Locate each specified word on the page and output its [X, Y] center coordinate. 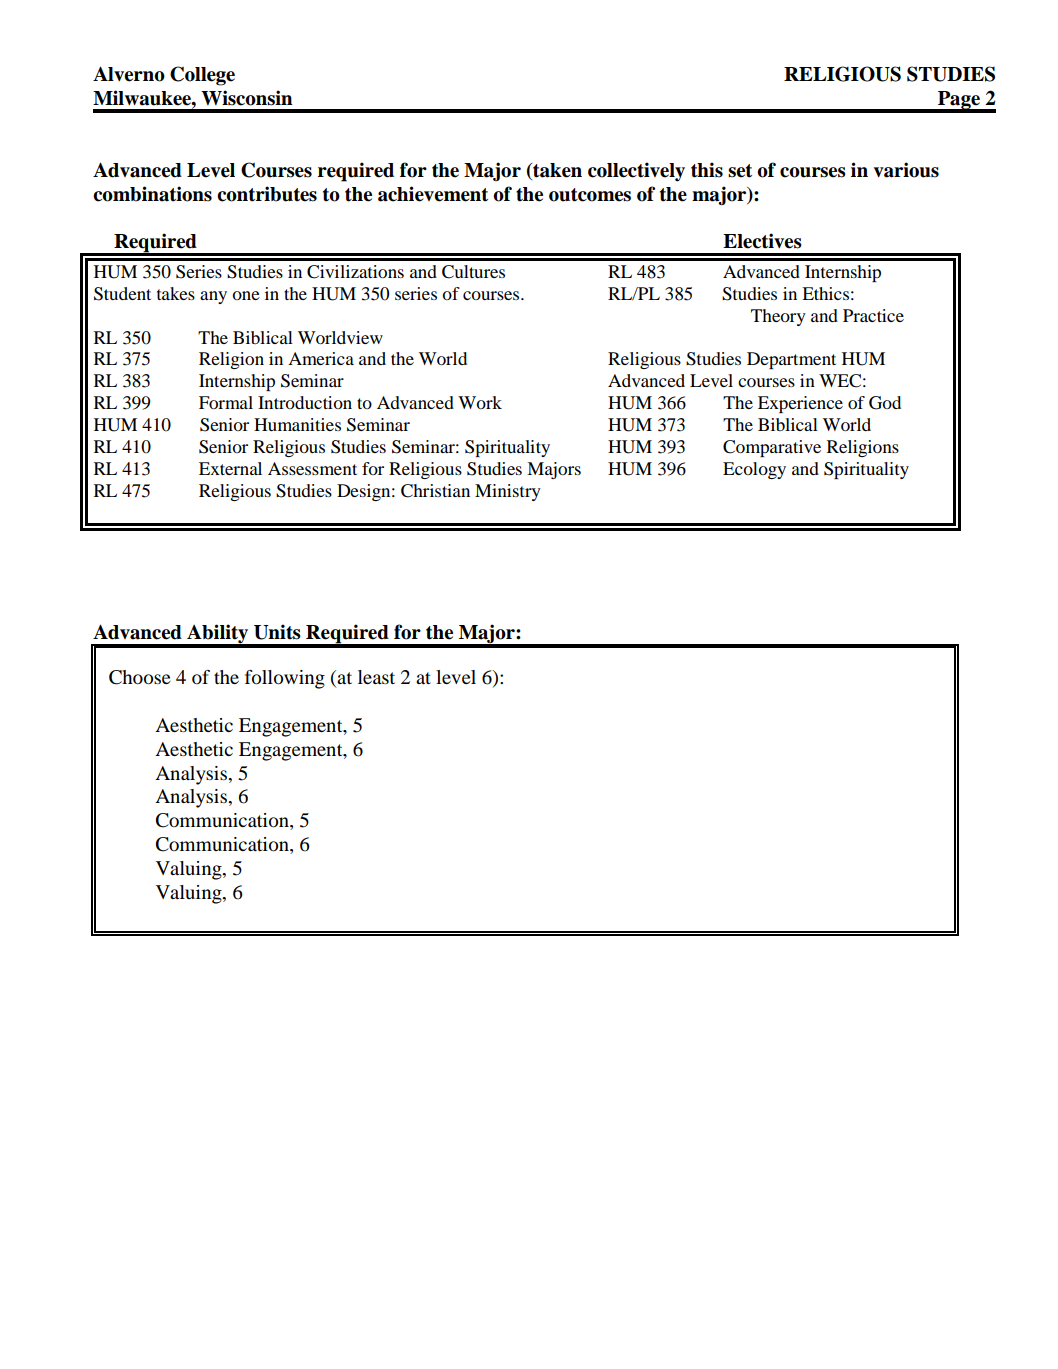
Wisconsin [247, 98]
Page [959, 101]
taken [556, 170]
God [885, 403]
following [285, 679]
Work [480, 402]
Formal [226, 402]
